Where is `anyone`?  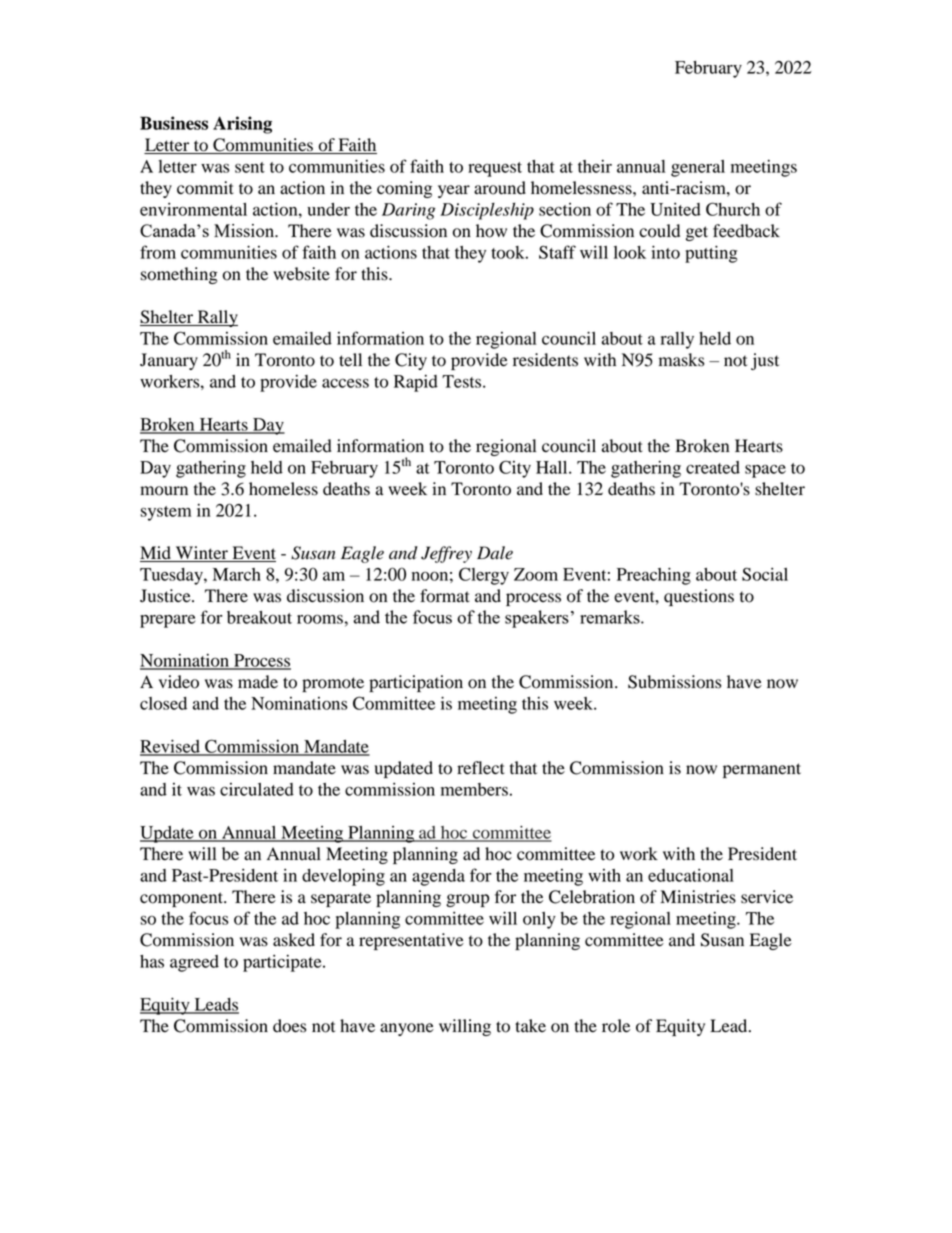 anyone is located at coordinates (407, 1029).
